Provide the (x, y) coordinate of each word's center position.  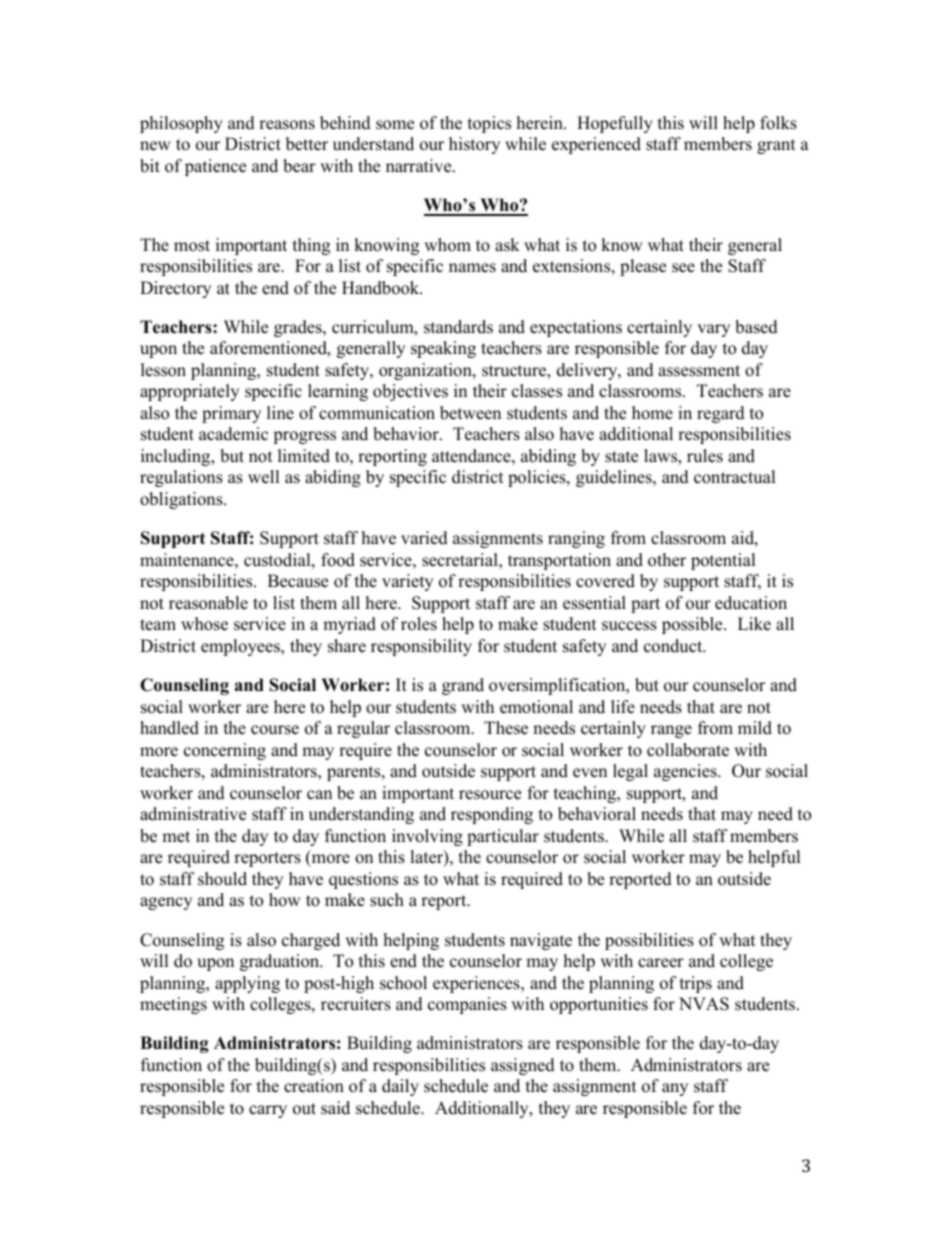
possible (693, 625)
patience (215, 167)
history (474, 145)
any (675, 1089)
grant (776, 146)
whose (204, 624)
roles (419, 624)
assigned (523, 1066)
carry (268, 1111)
